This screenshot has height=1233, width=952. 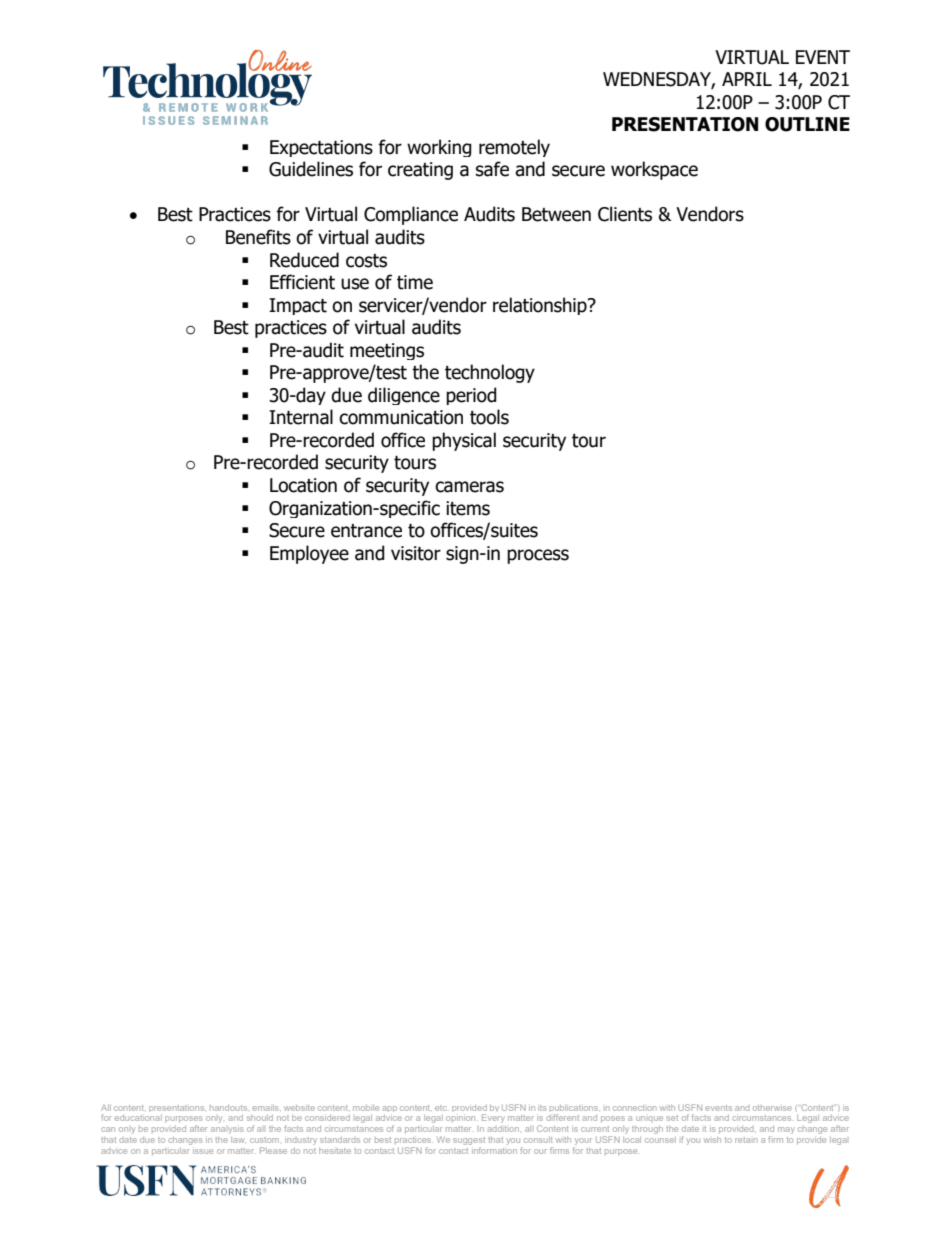 What do you see at coordinates (301, 417) in the screenshot?
I see `Internal` at bounding box center [301, 417].
